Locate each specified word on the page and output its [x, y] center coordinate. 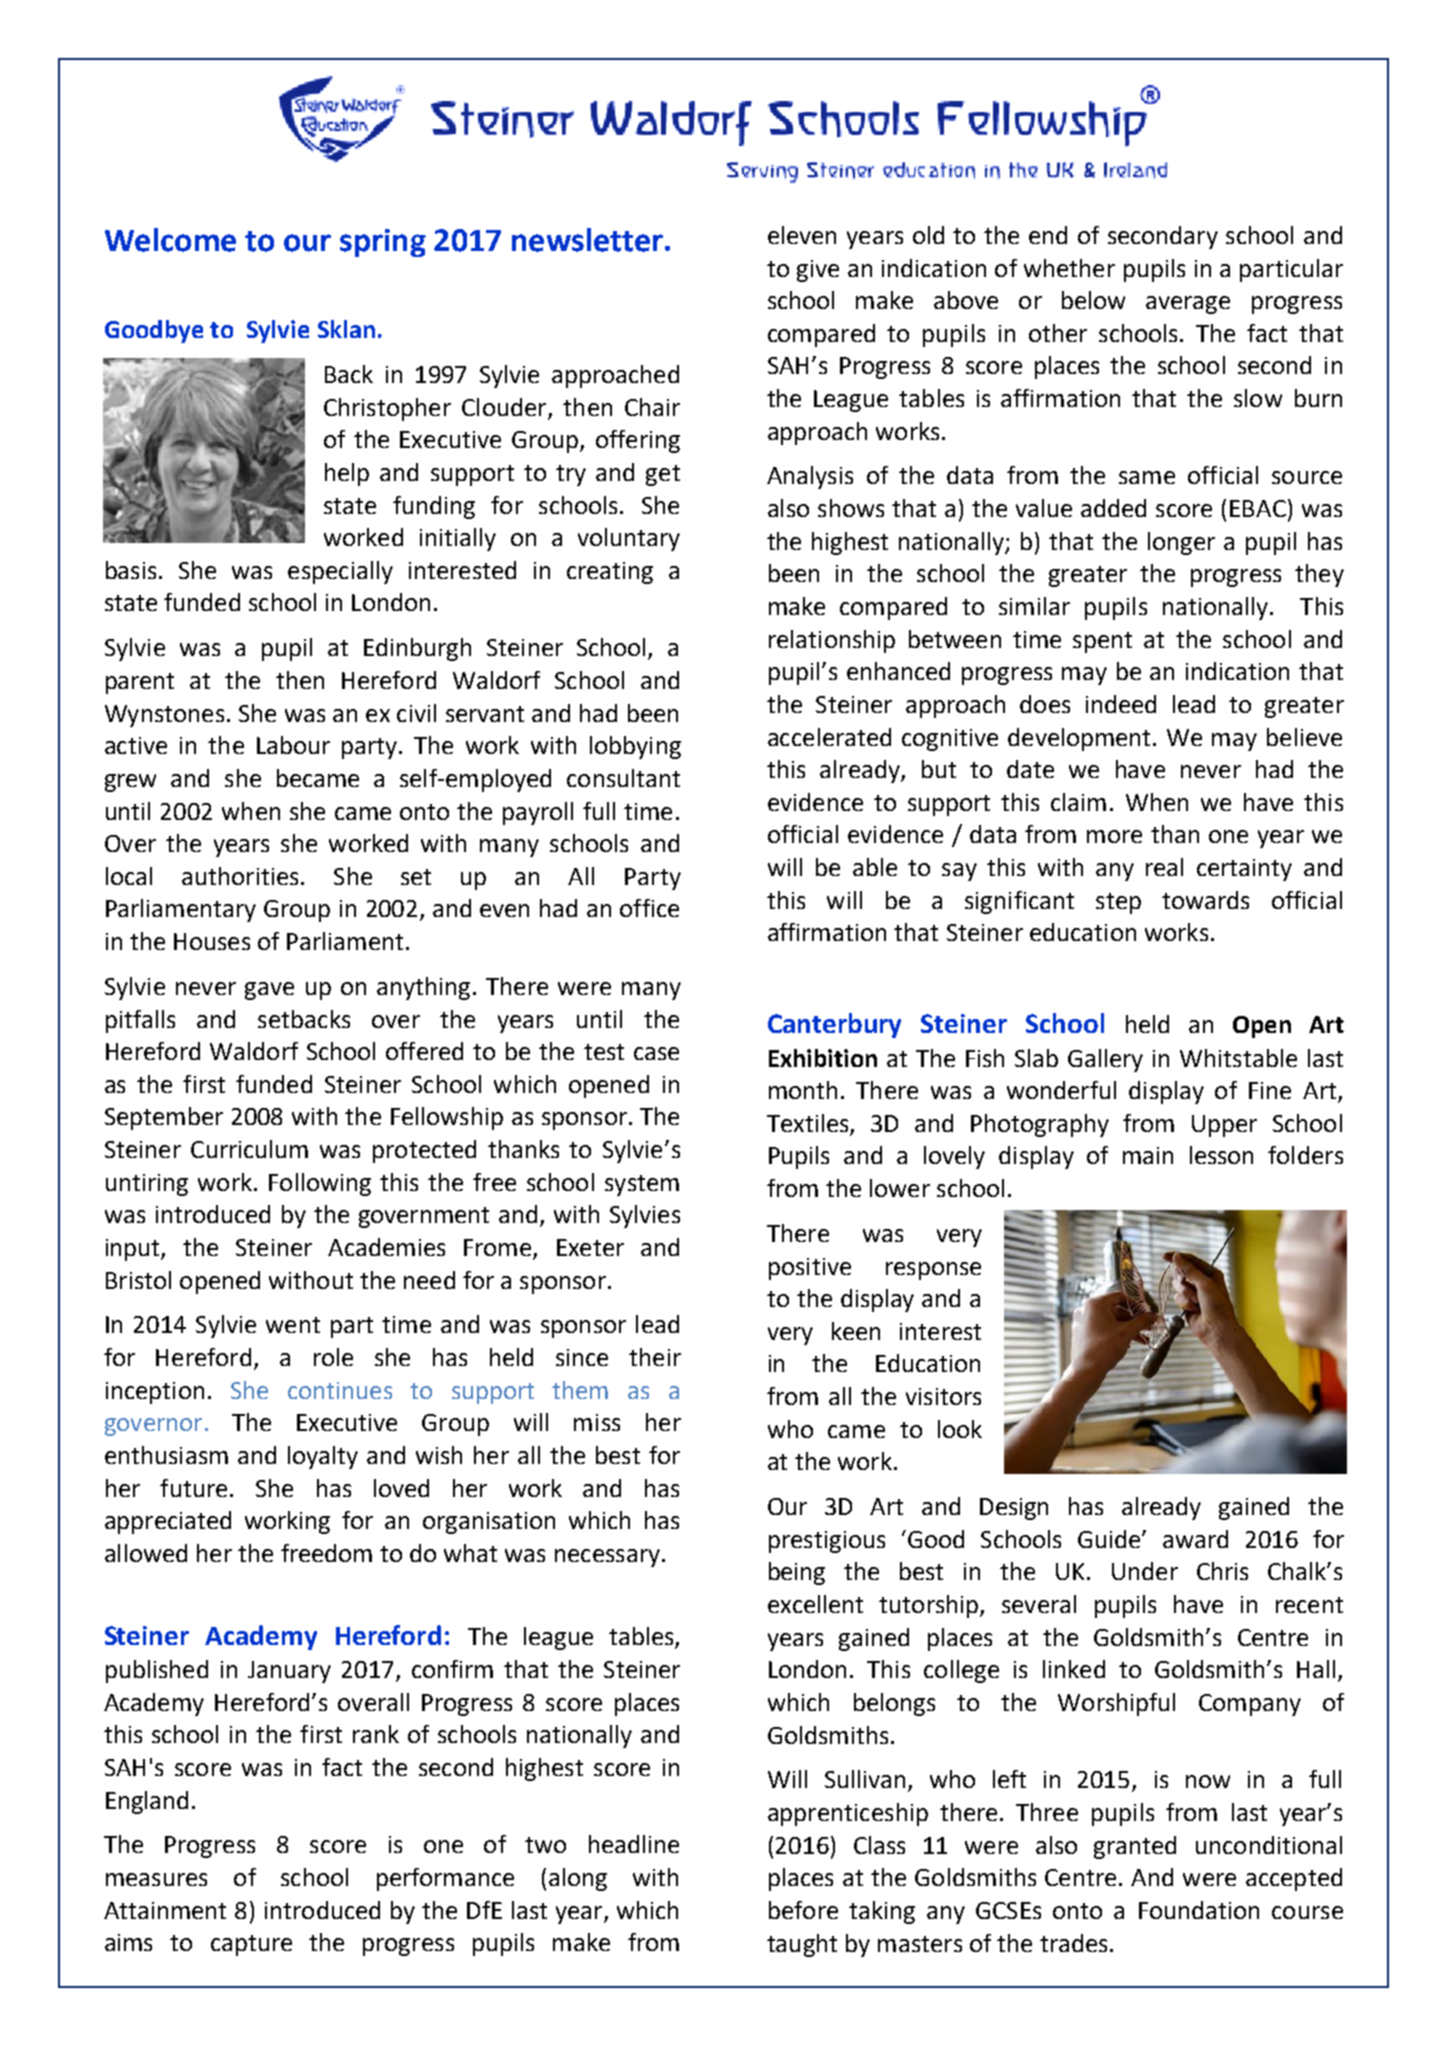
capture [251, 1945]
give [818, 271]
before [803, 1910]
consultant [623, 778]
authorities [240, 876]
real [1164, 867]
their [655, 1357]
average [1188, 305]
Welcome [170, 240]
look [960, 1429]
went [293, 1325]
